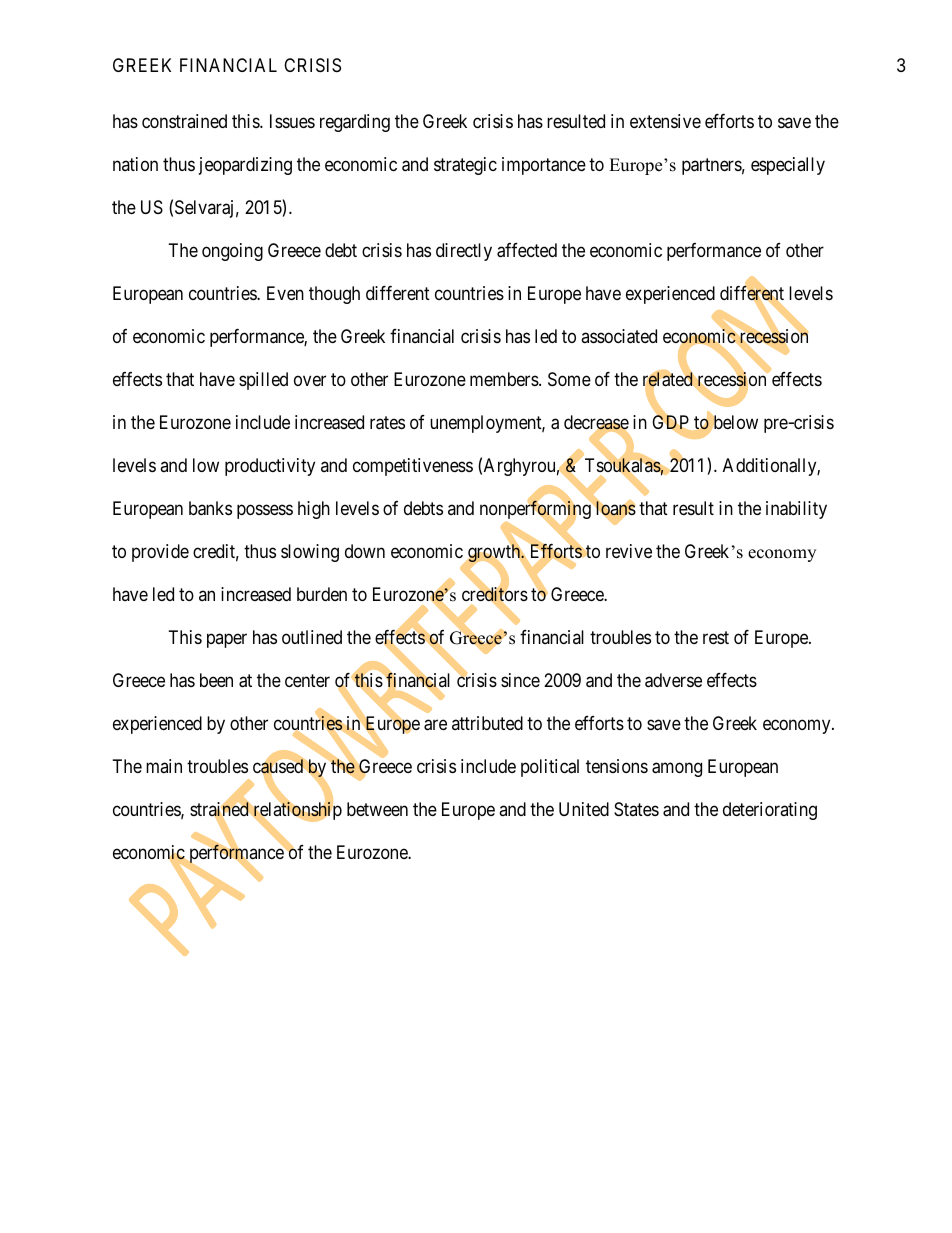 The width and height of the page is (952, 1233). What do you see at coordinates (796, 510) in the page?
I see `inability` at bounding box center [796, 510].
